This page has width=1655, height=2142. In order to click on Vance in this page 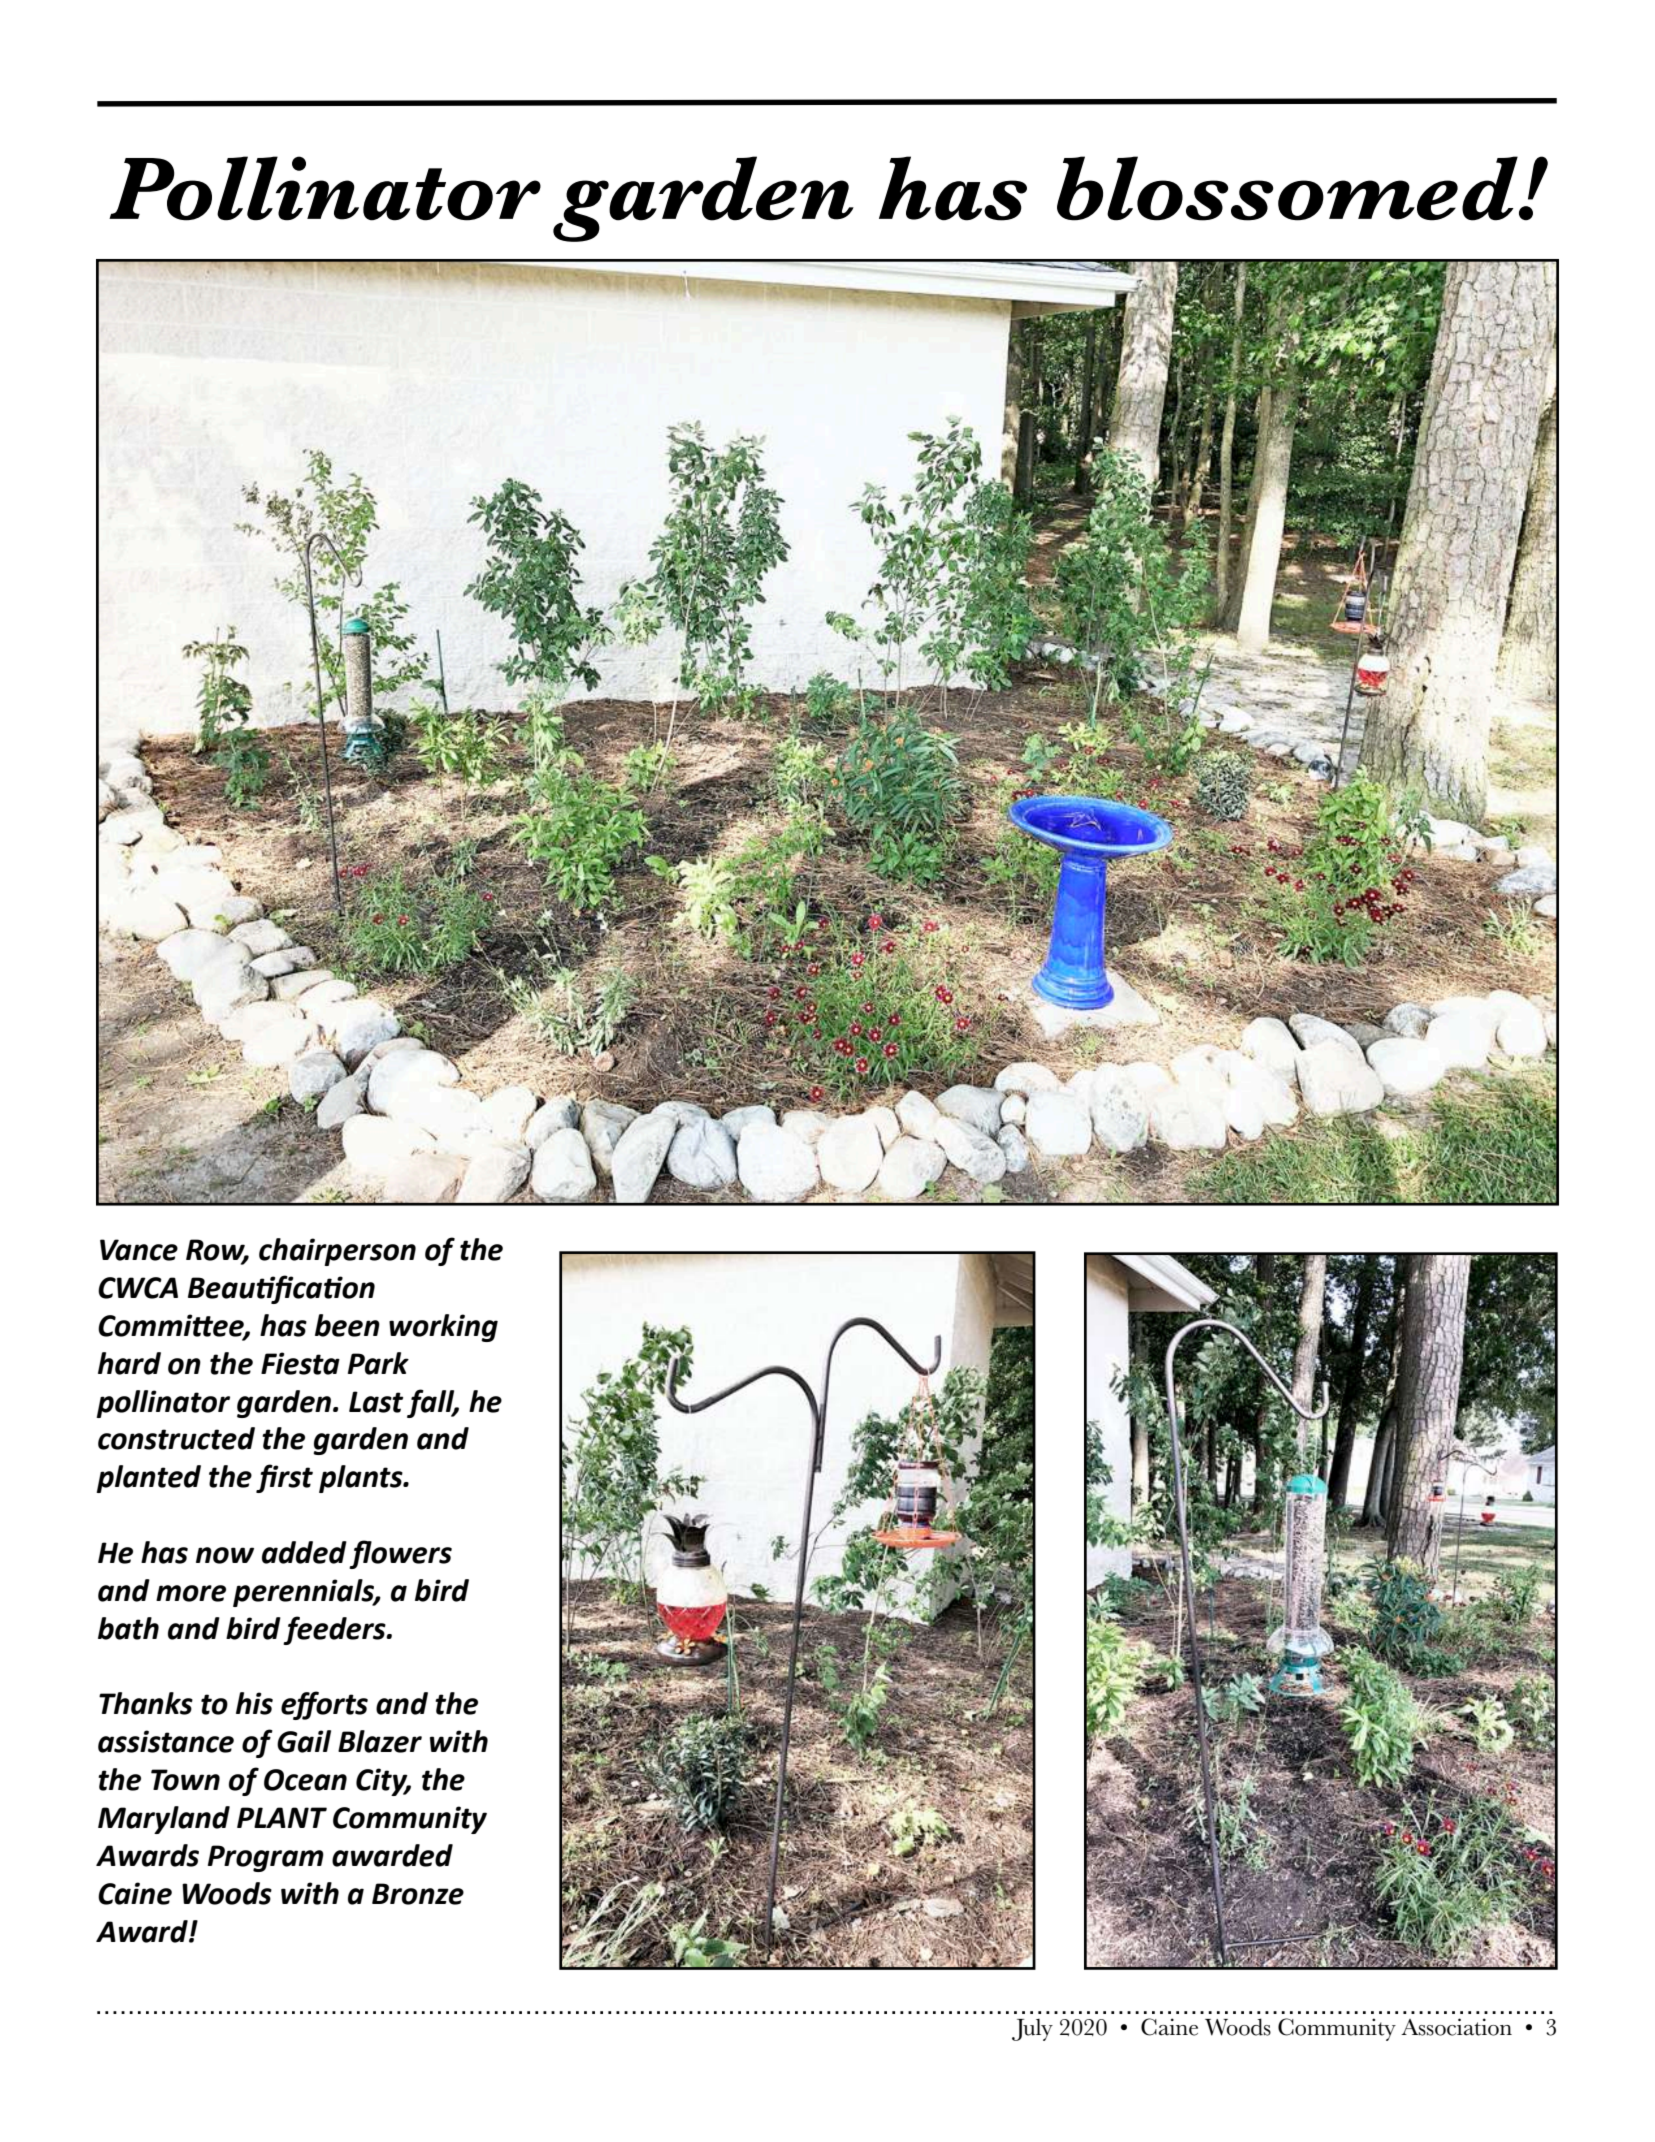, I will do `click(139, 1250)`.
